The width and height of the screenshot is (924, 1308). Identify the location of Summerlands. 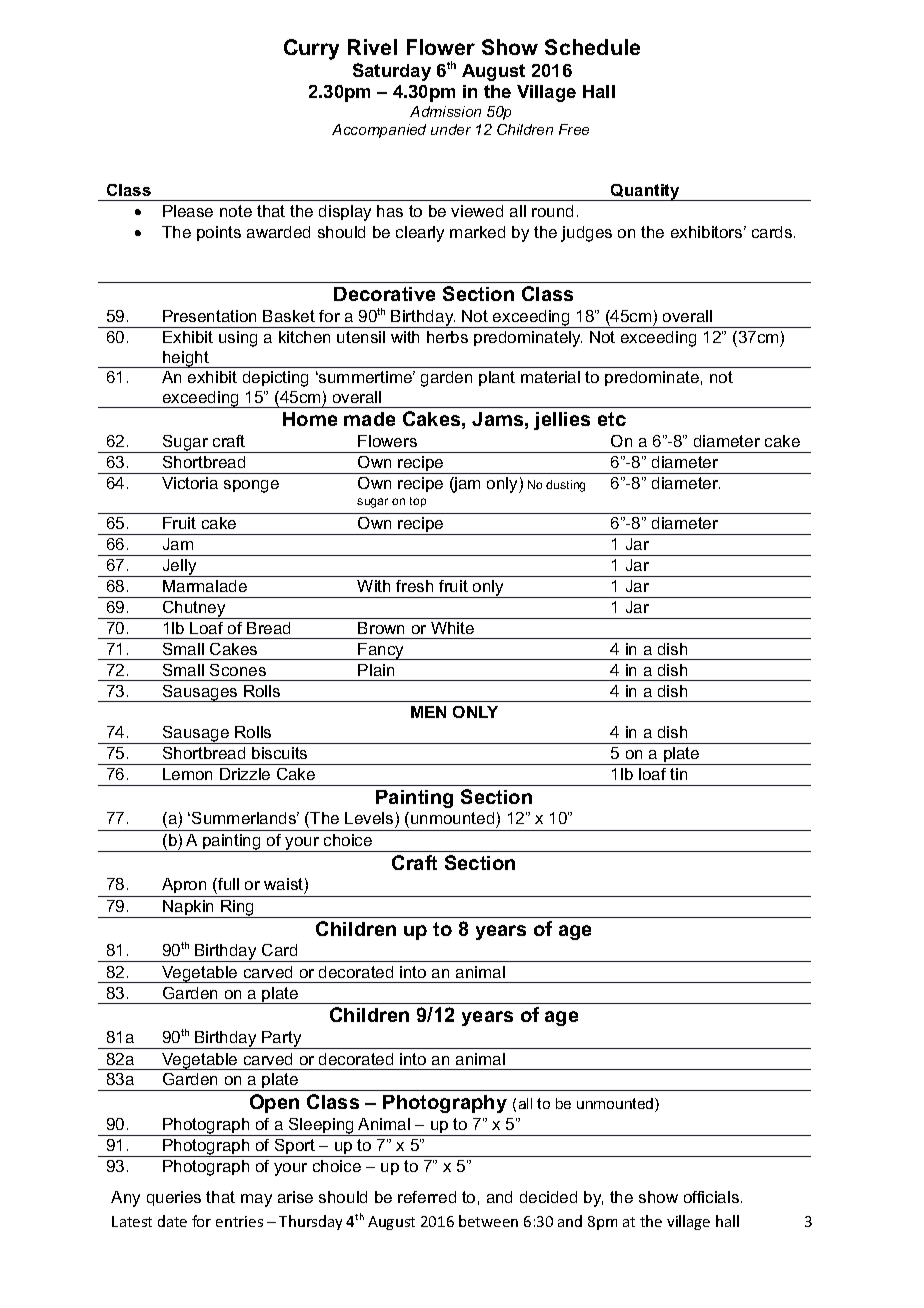
(245, 818).
